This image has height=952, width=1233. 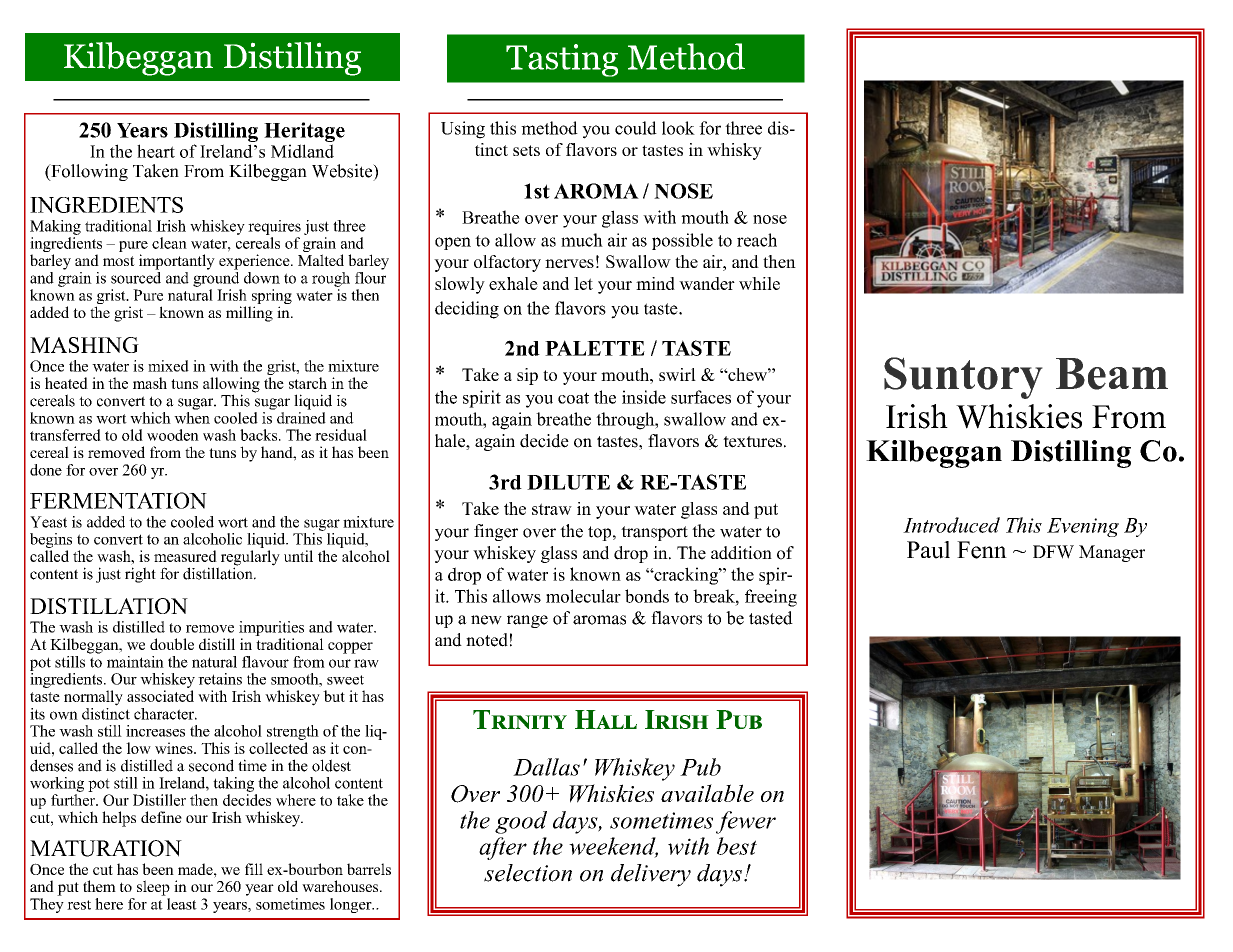 I want to click on whisky, so click(x=734, y=151).
